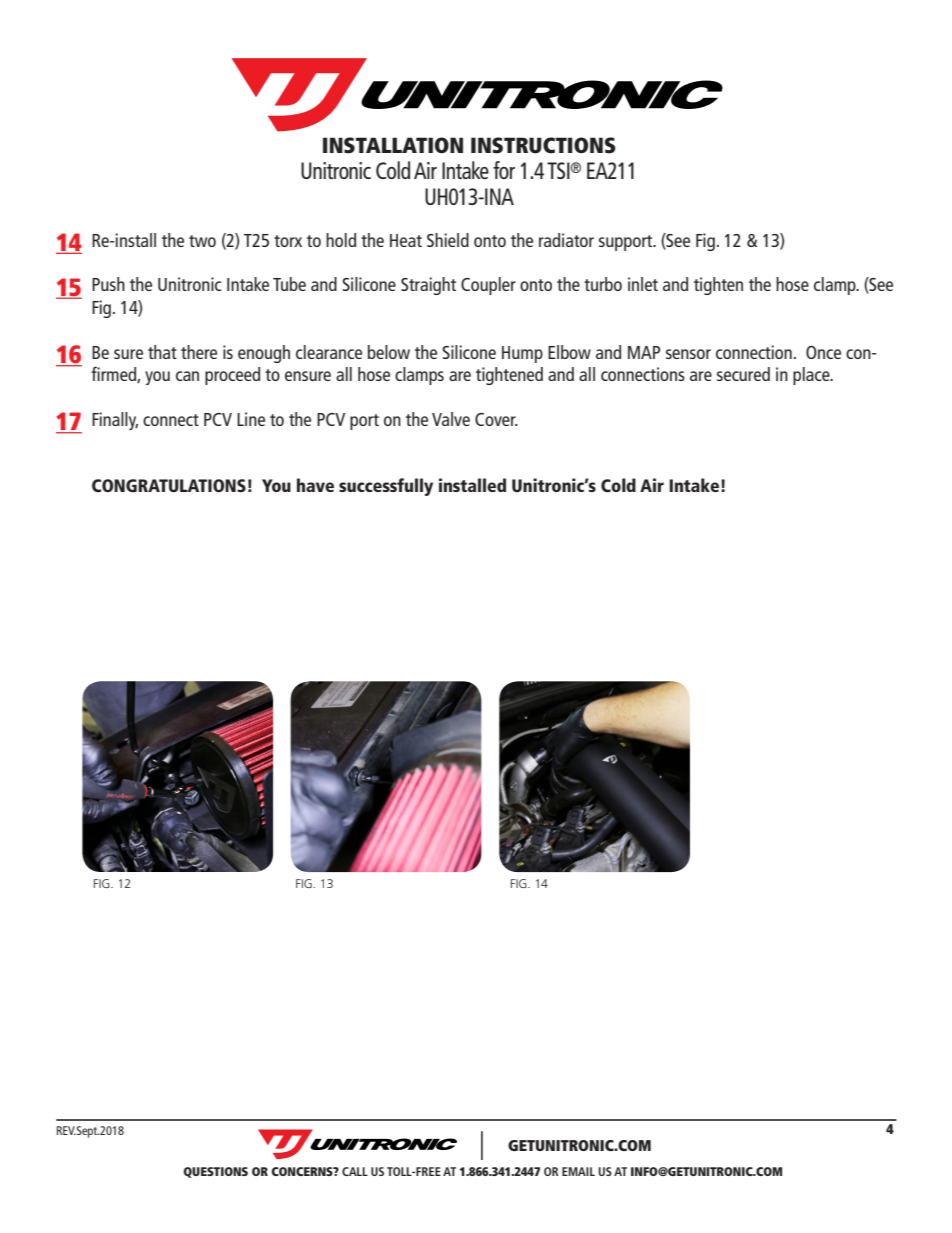 This page has height=1233, width=952. Describe the element at coordinates (504, 170) in the page. I see `for` at that location.
